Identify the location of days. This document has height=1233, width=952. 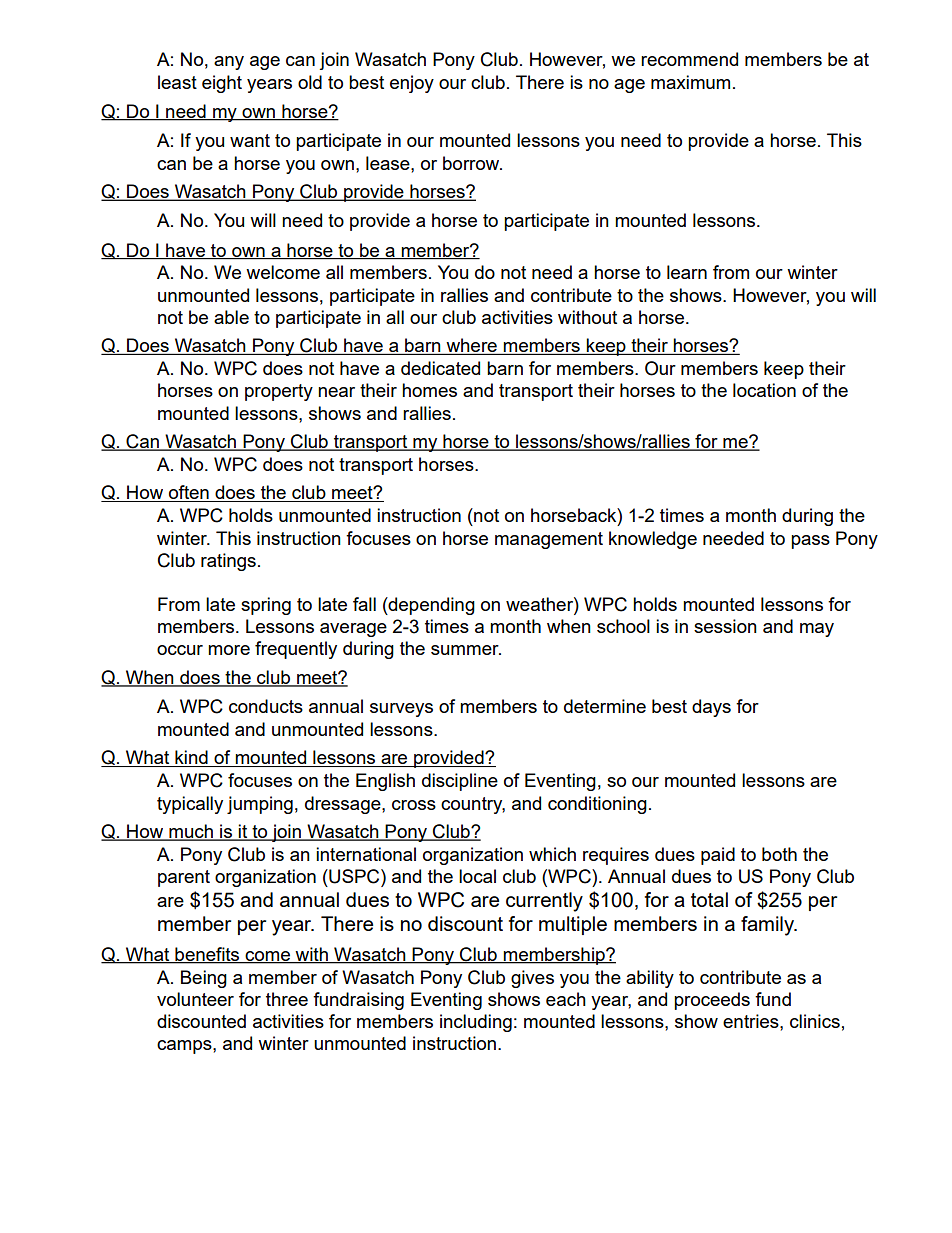
(711, 708).
